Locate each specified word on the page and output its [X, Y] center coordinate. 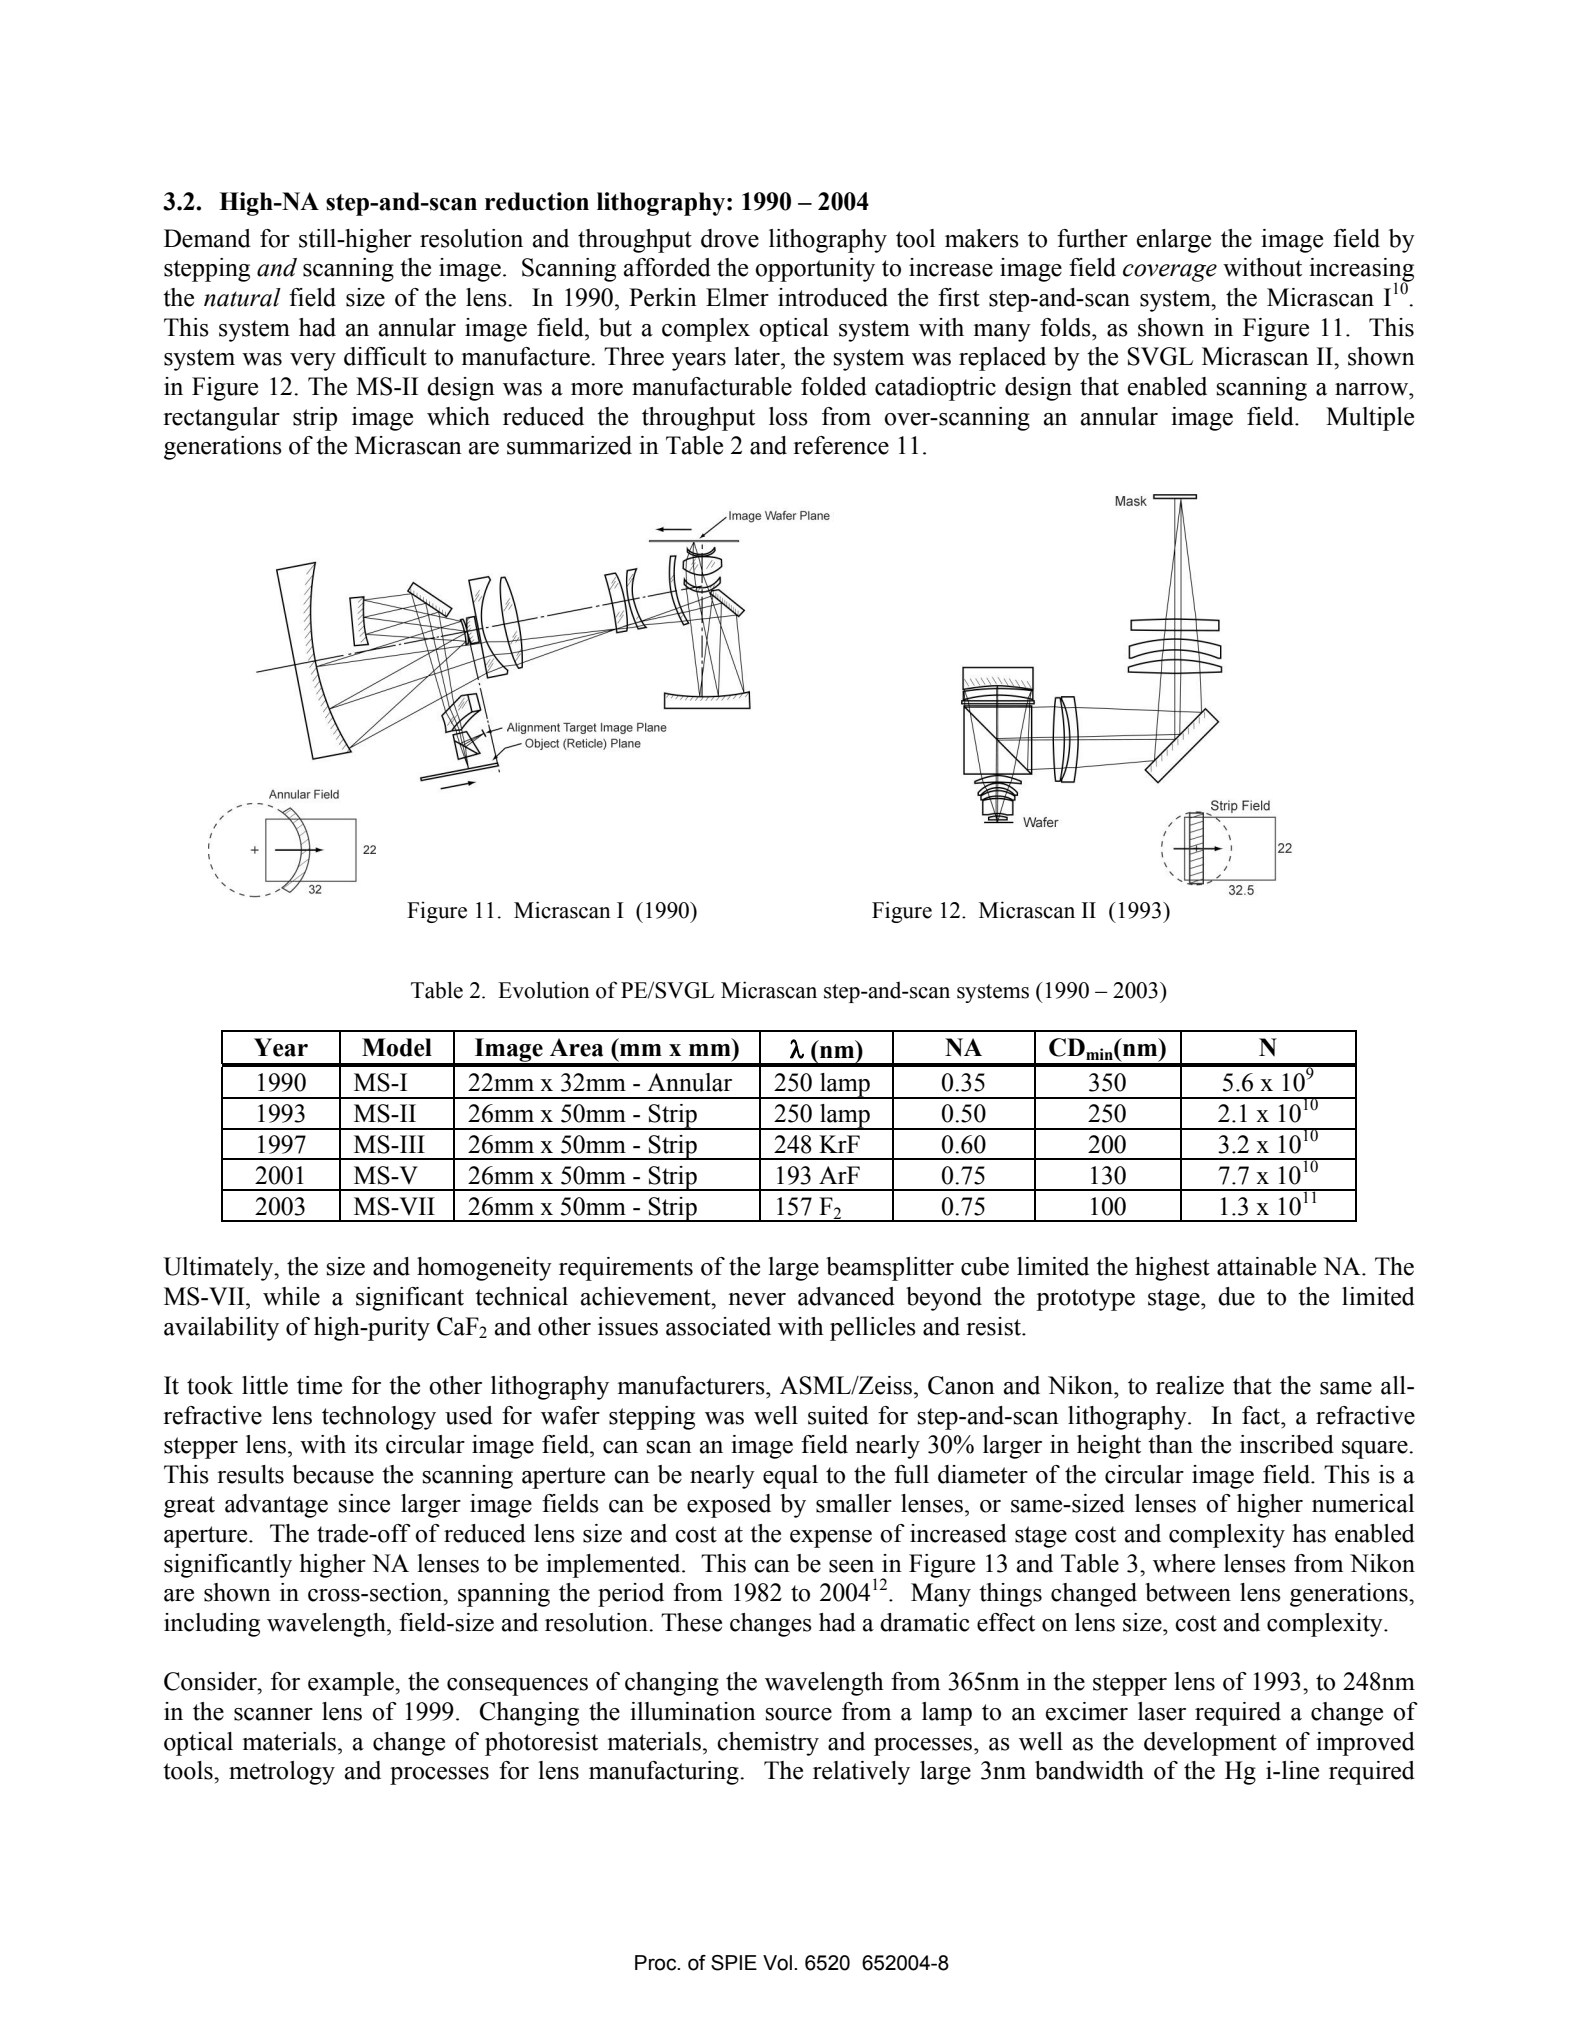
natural [242, 297]
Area [576, 1047]
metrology [282, 1773]
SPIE [734, 1963]
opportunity [815, 270]
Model [397, 1047]
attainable [1266, 1266]
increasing [1361, 271]
